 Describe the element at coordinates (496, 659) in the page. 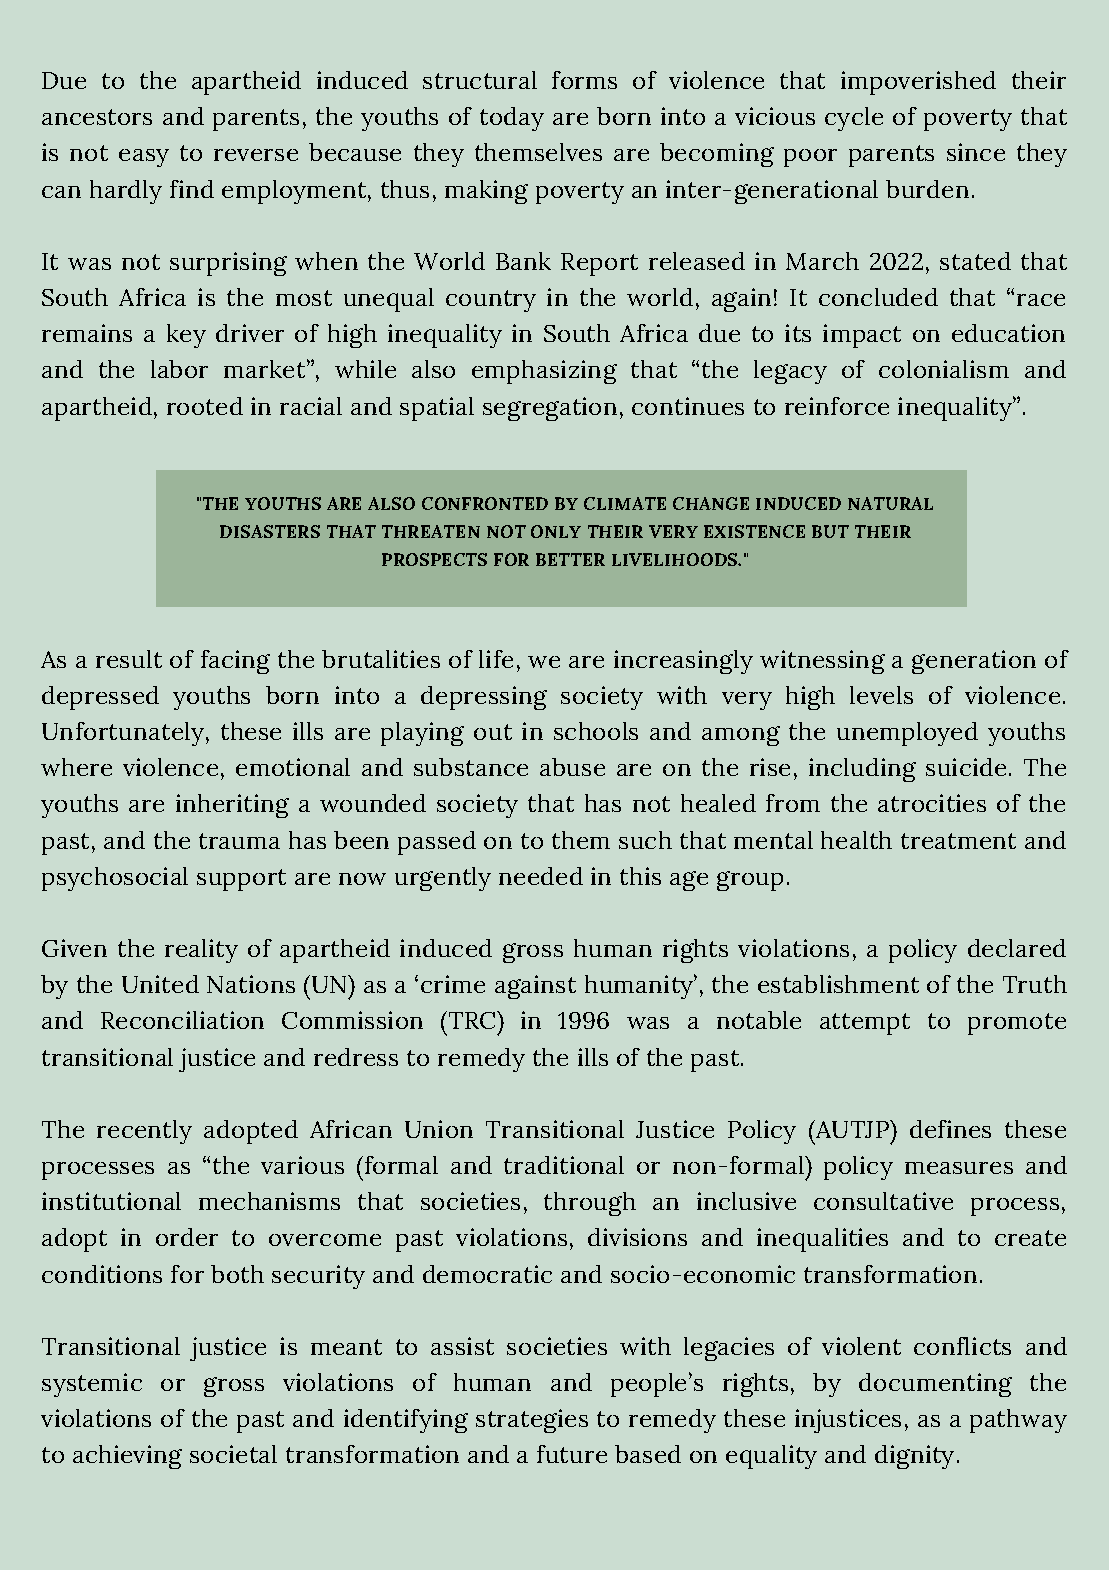

I see `life` at that location.
